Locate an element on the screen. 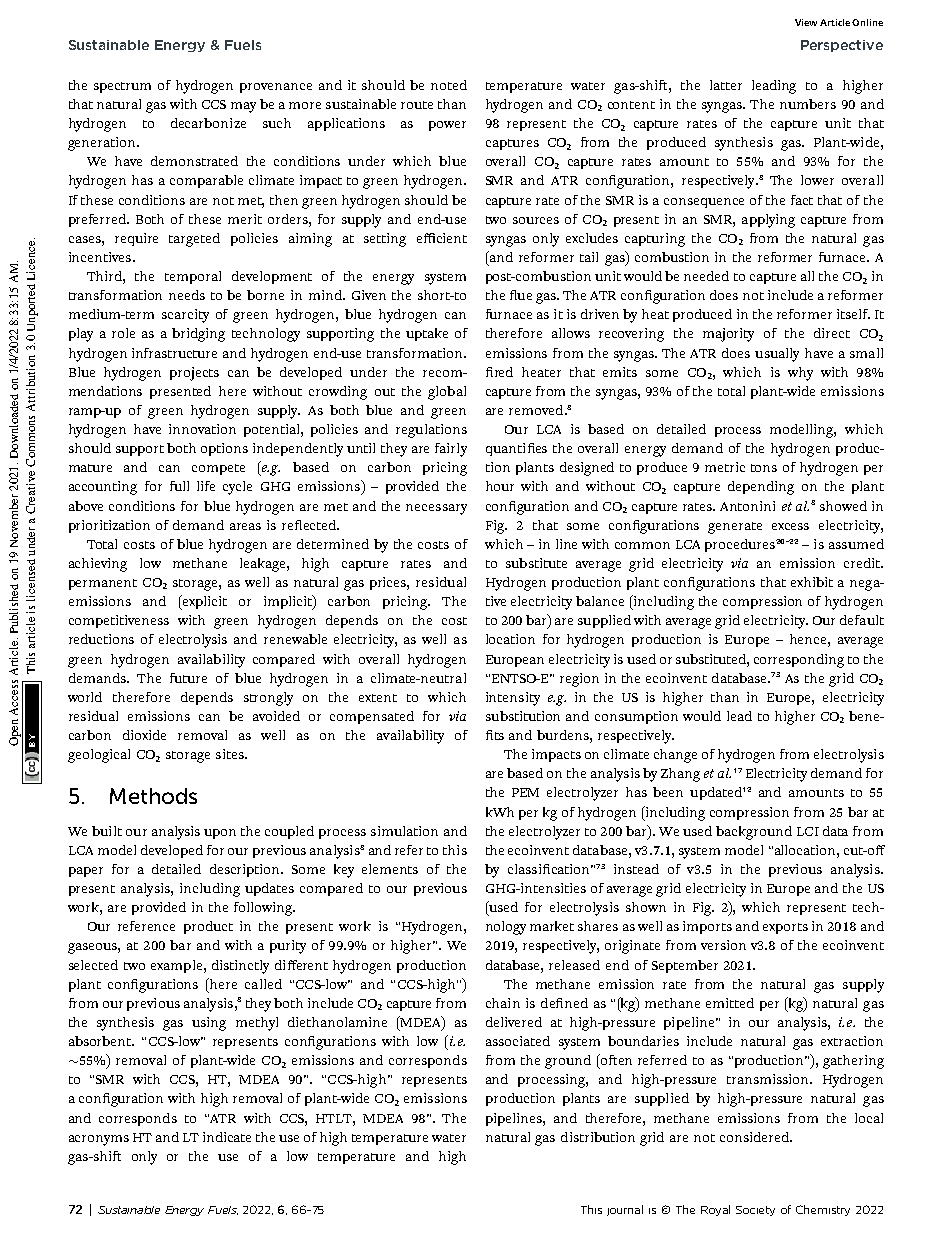  spectrum is located at coordinates (122, 87).
